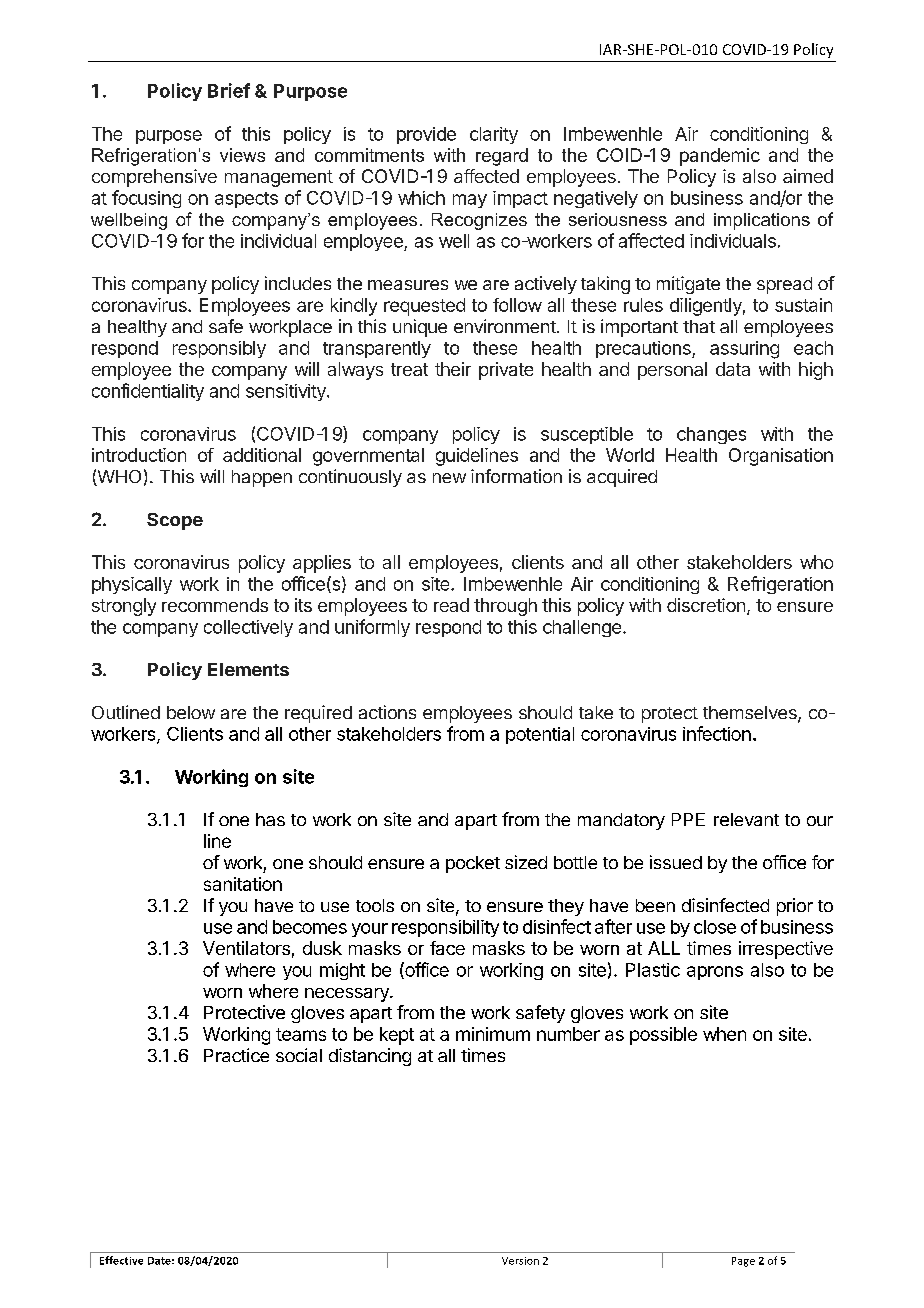 Image resolution: width=924 pixels, height=1308 pixels. Describe the element at coordinates (494, 135) in the image. I see `clarity` at that location.
